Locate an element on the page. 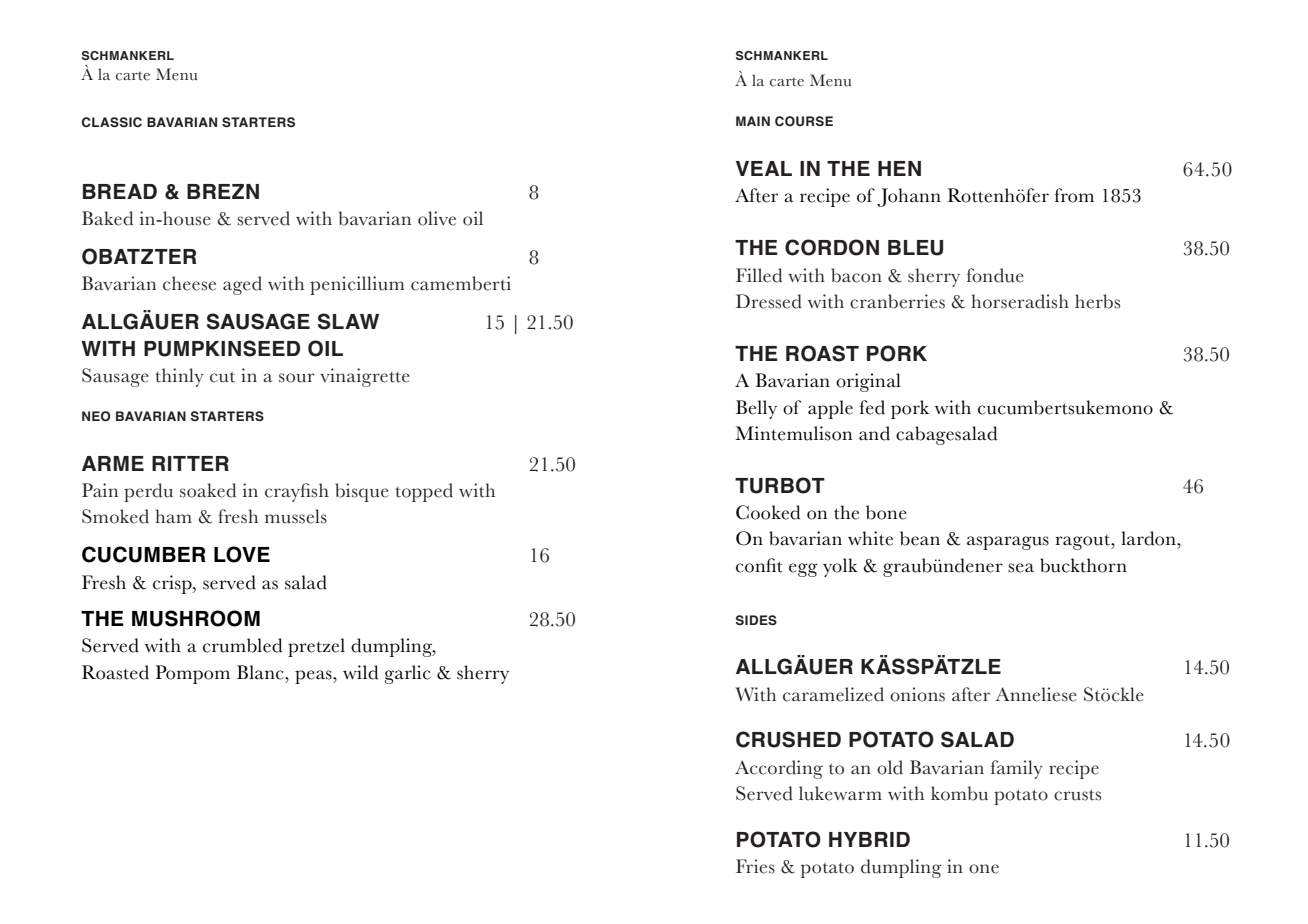 This document has height=924, width=1308. Fries is located at coordinates (755, 866).
